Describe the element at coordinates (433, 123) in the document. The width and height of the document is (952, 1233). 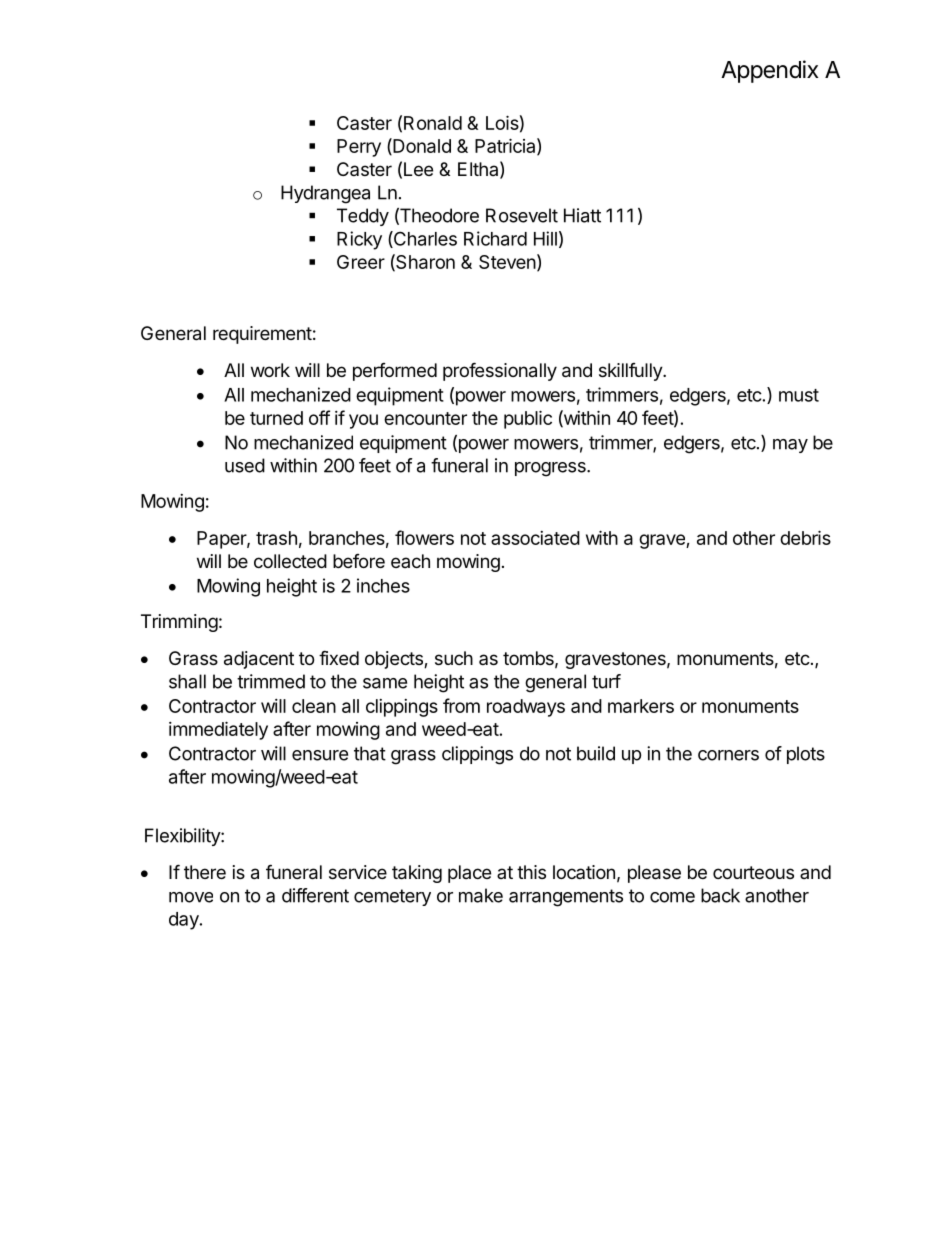
I see `Ronald` at that location.
